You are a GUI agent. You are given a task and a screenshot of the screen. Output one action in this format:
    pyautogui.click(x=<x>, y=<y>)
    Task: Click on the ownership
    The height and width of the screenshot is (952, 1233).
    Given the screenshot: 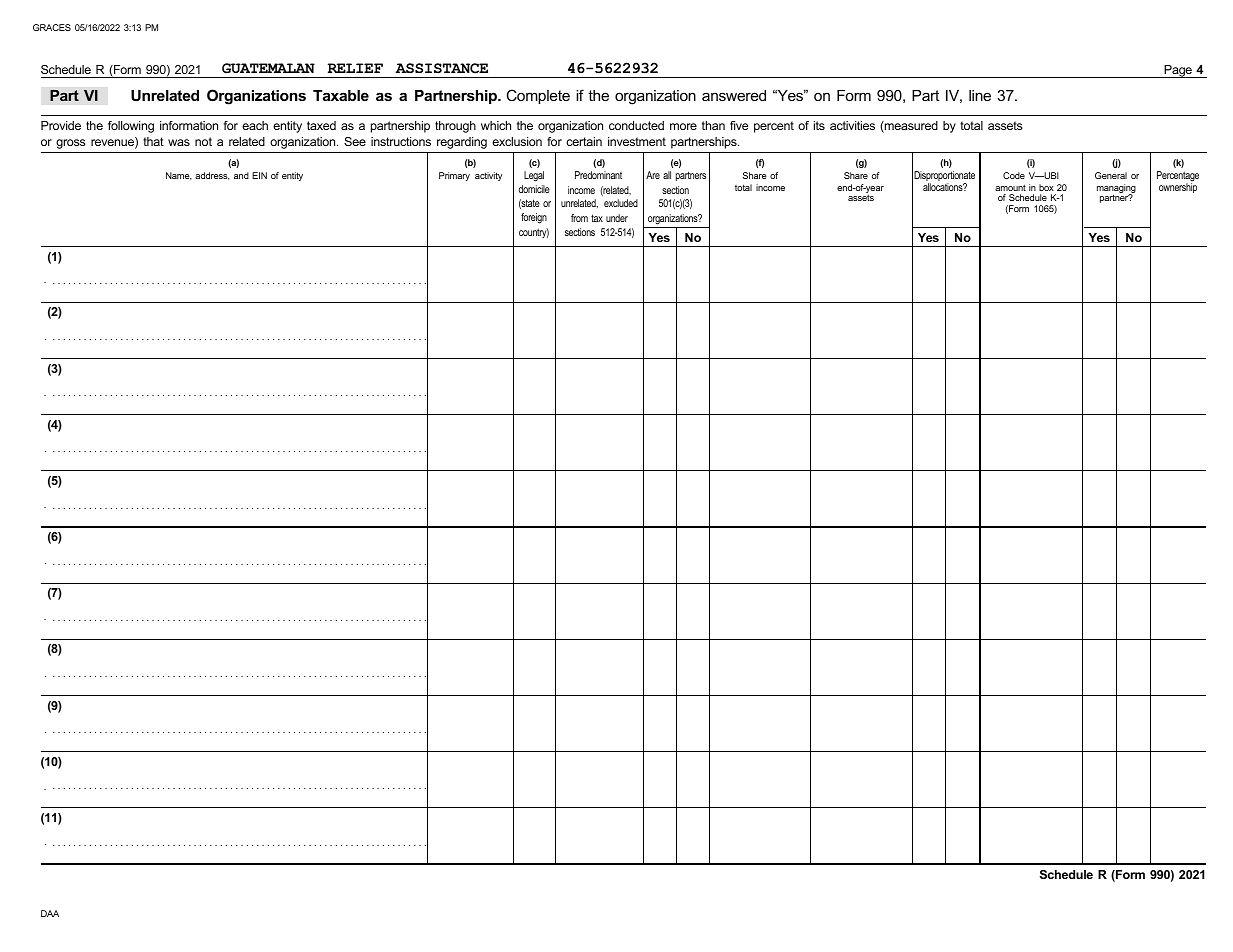 What is the action you would take?
    pyautogui.click(x=1178, y=187)
